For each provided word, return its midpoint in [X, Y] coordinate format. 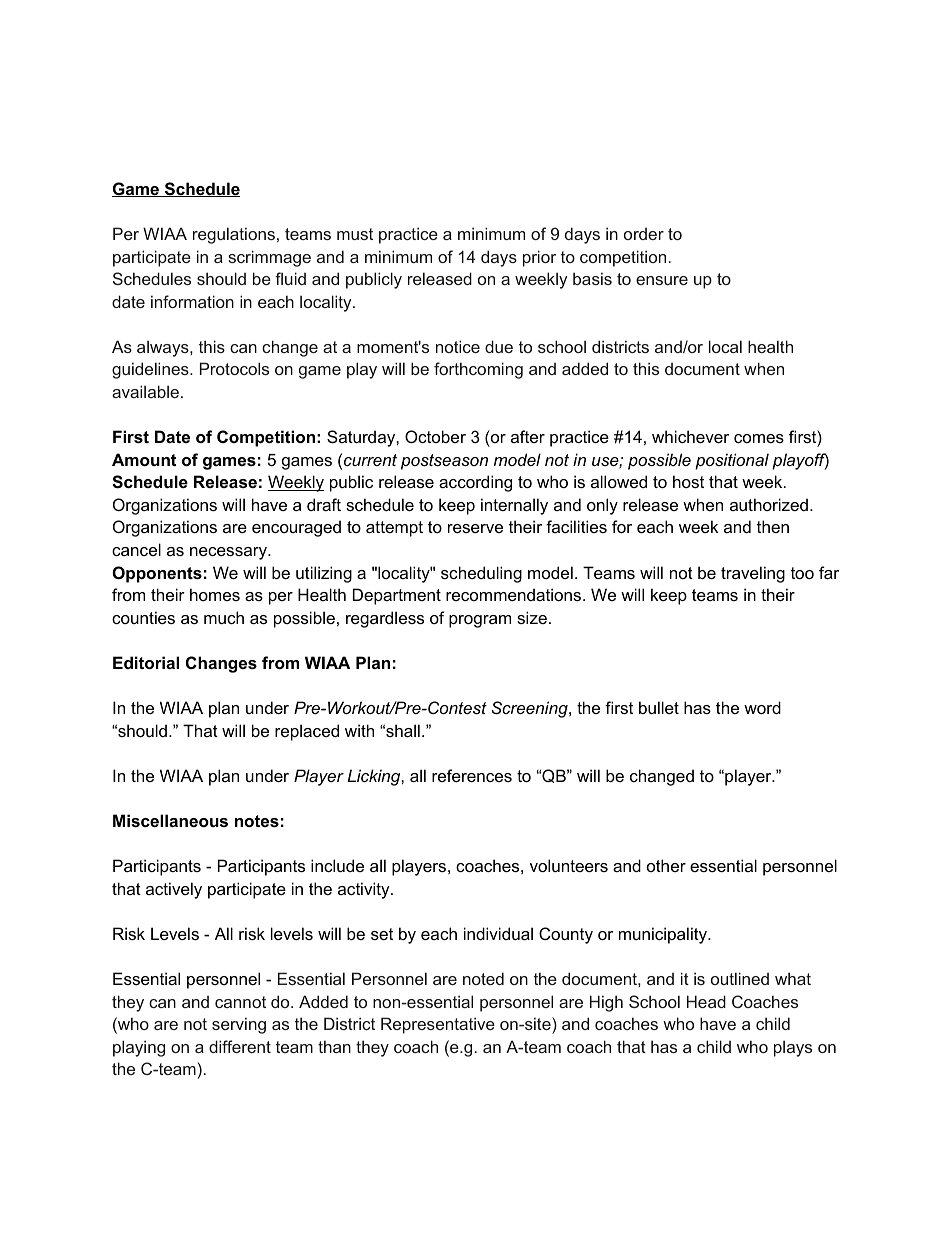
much [224, 617]
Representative [438, 1025]
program [480, 621]
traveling [753, 574]
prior [539, 258]
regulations [234, 235]
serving [239, 1025]
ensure [662, 280]
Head [706, 1001]
